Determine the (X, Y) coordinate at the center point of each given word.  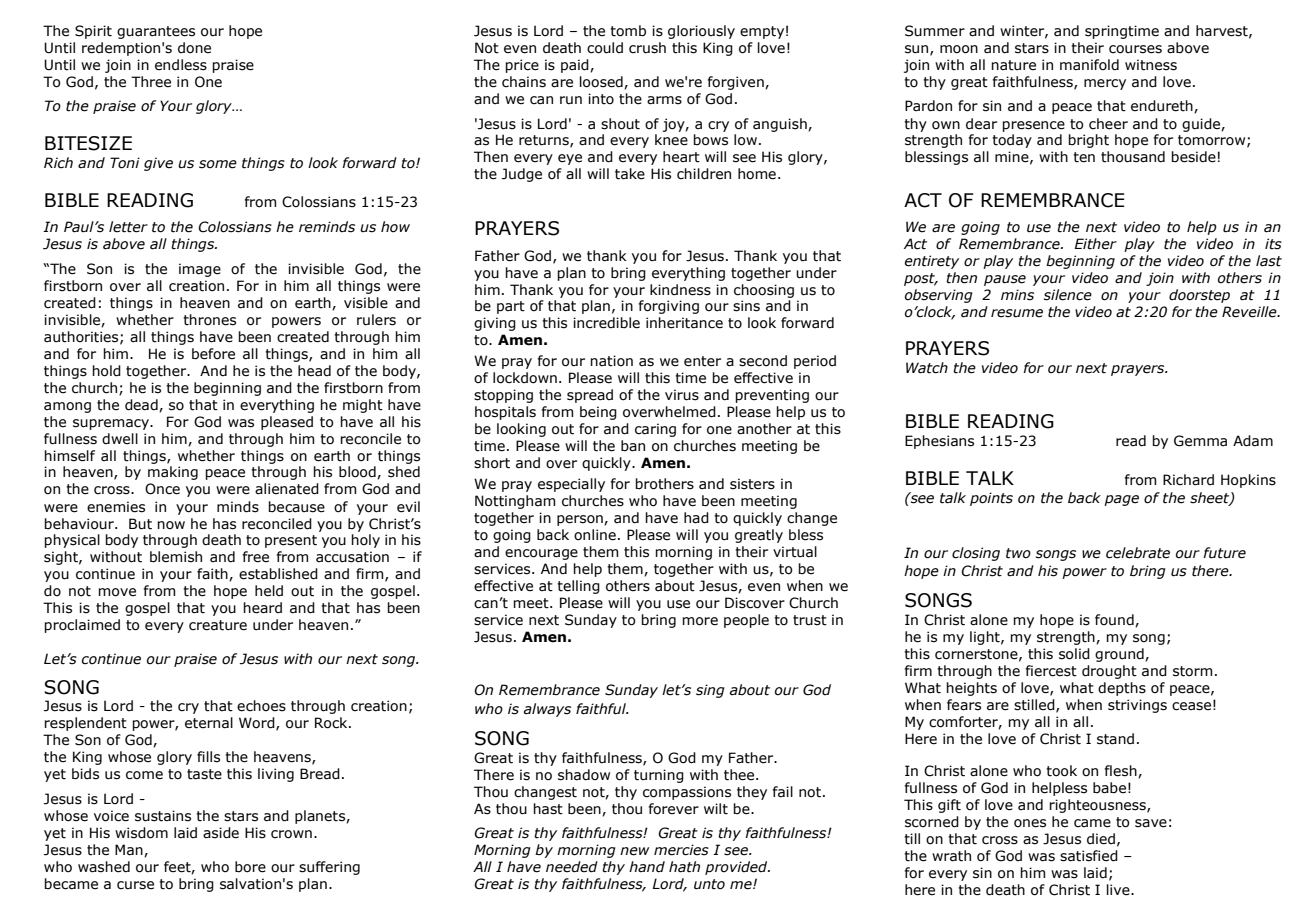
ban (633, 446)
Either (1095, 244)
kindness (680, 290)
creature (218, 625)
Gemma (1200, 441)
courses (1135, 49)
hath (684, 867)
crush (647, 48)
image (200, 270)
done (194, 48)
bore (250, 867)
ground (1120, 655)
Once (162, 489)
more (700, 621)
